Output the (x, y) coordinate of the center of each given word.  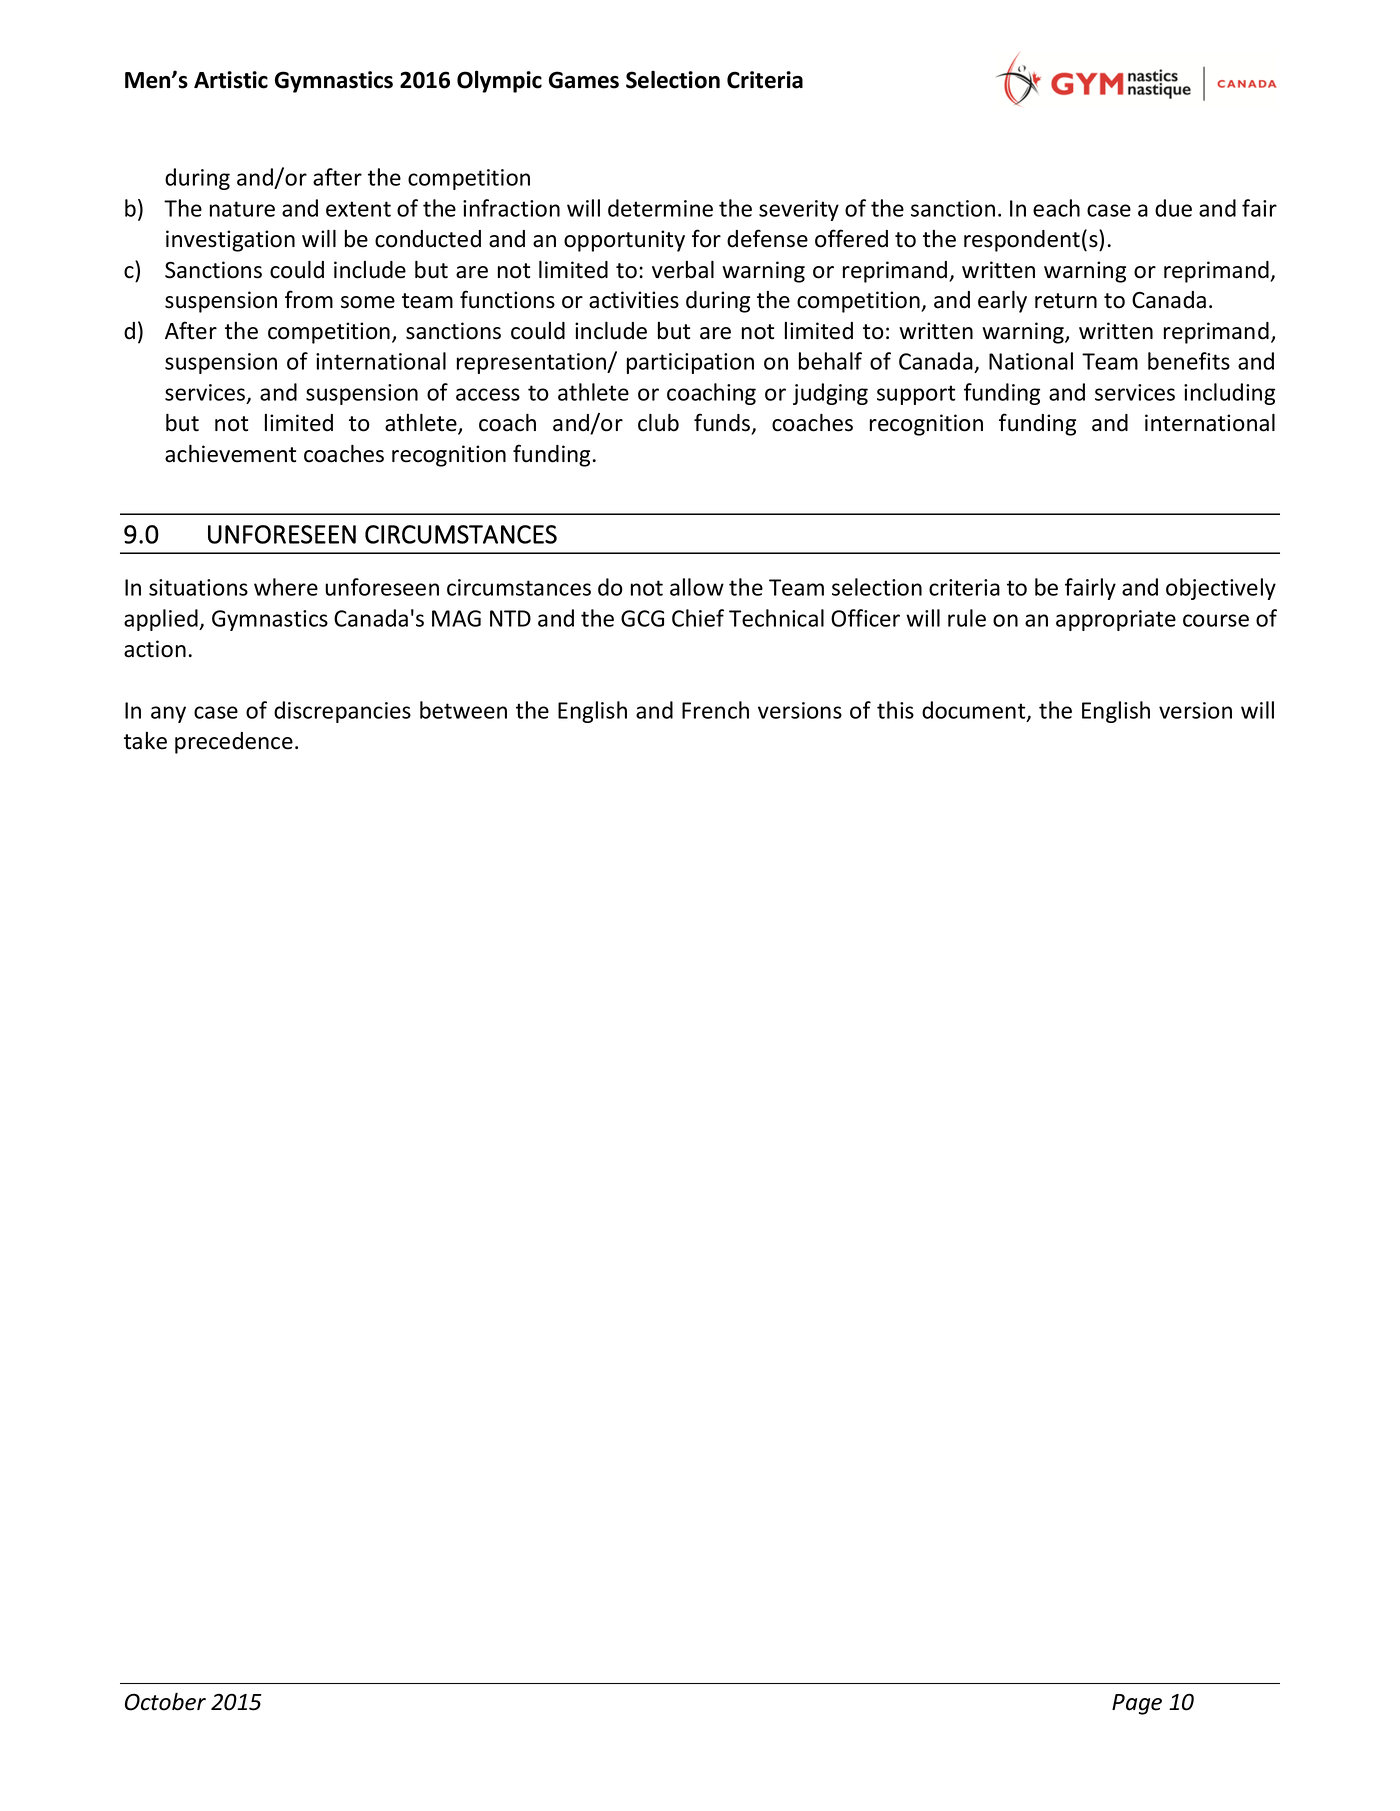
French (715, 710)
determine (660, 208)
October (165, 1701)
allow (697, 587)
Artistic (231, 80)
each (1056, 208)
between (463, 710)
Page (1137, 1704)
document (975, 711)
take (145, 741)
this (895, 710)
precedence (234, 743)
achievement (230, 453)
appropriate (1116, 620)
